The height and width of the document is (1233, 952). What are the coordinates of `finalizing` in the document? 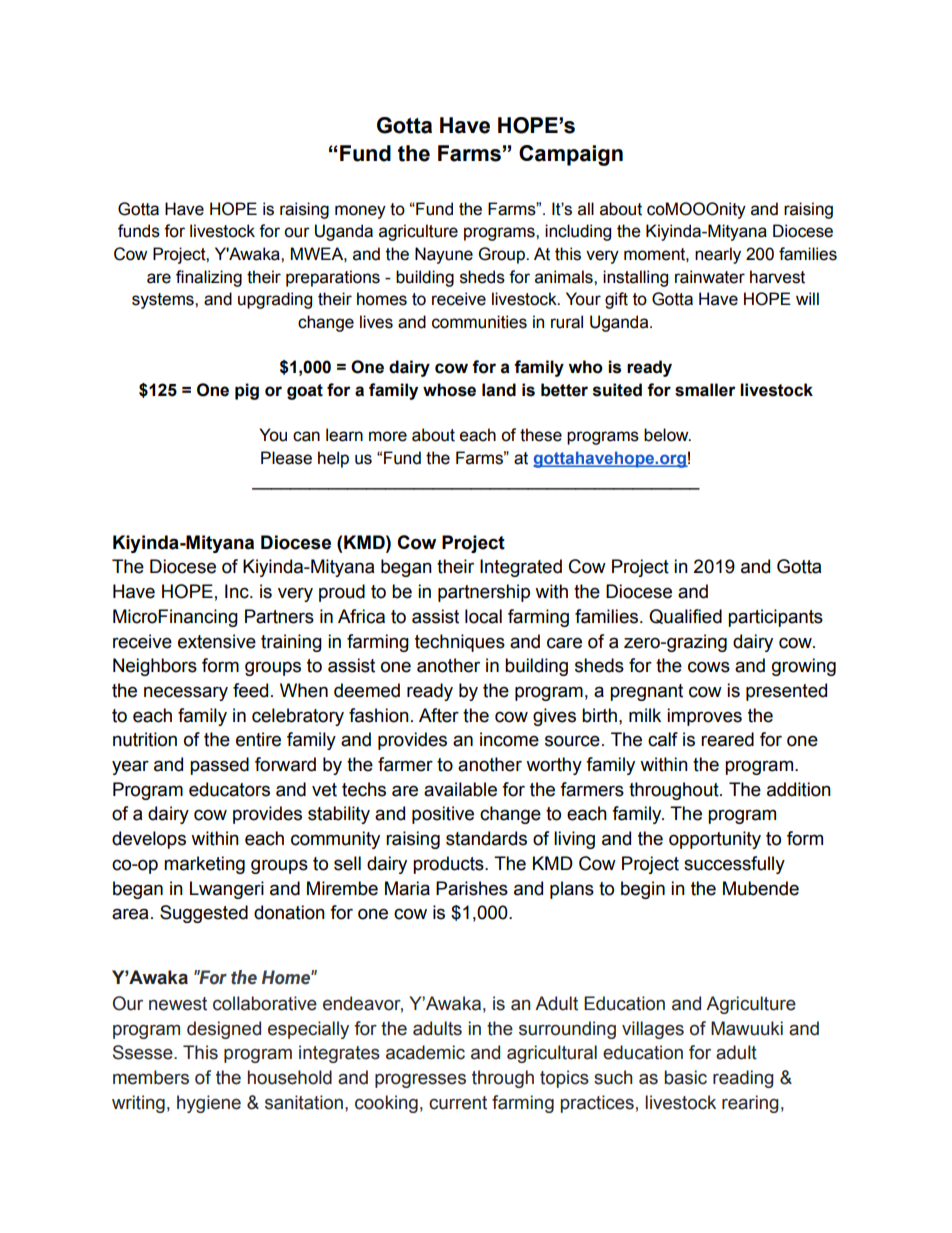 It's located at (209, 278).
